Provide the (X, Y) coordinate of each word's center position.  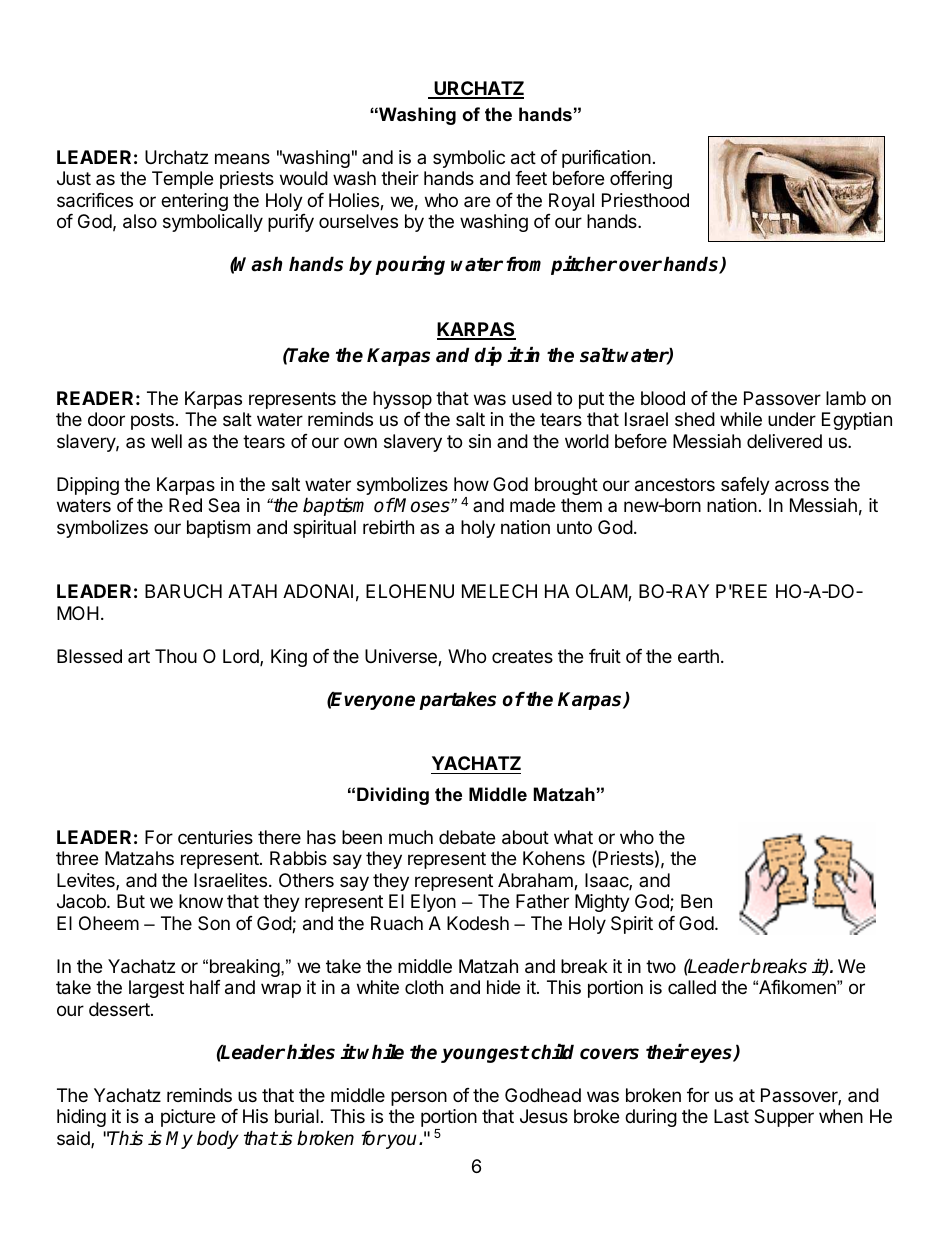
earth (698, 656)
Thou (176, 656)
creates (522, 656)
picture (188, 1118)
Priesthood (645, 200)
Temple (182, 180)
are (477, 201)
